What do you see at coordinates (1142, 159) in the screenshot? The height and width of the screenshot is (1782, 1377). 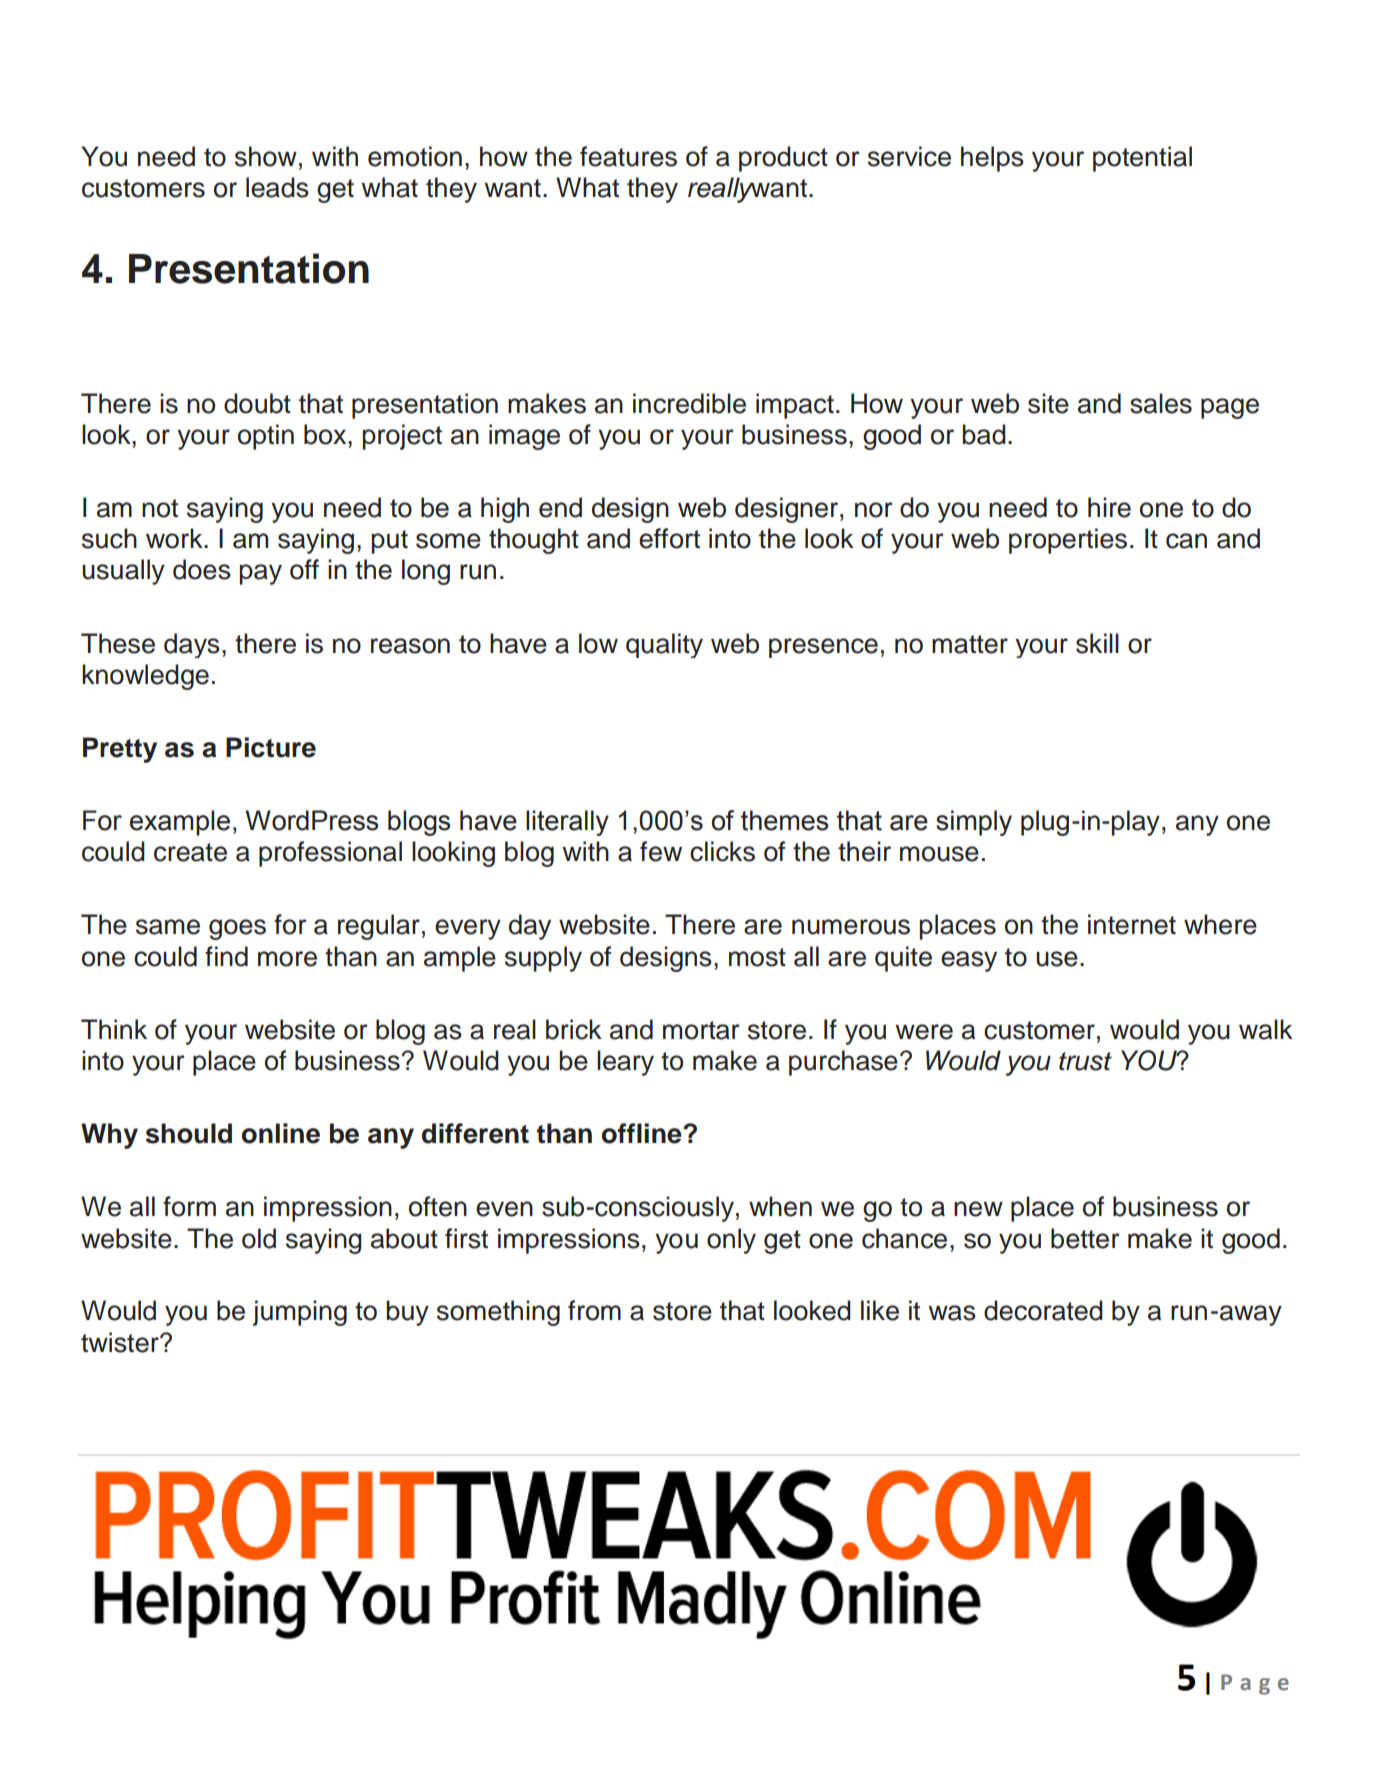 I see `potential` at bounding box center [1142, 159].
